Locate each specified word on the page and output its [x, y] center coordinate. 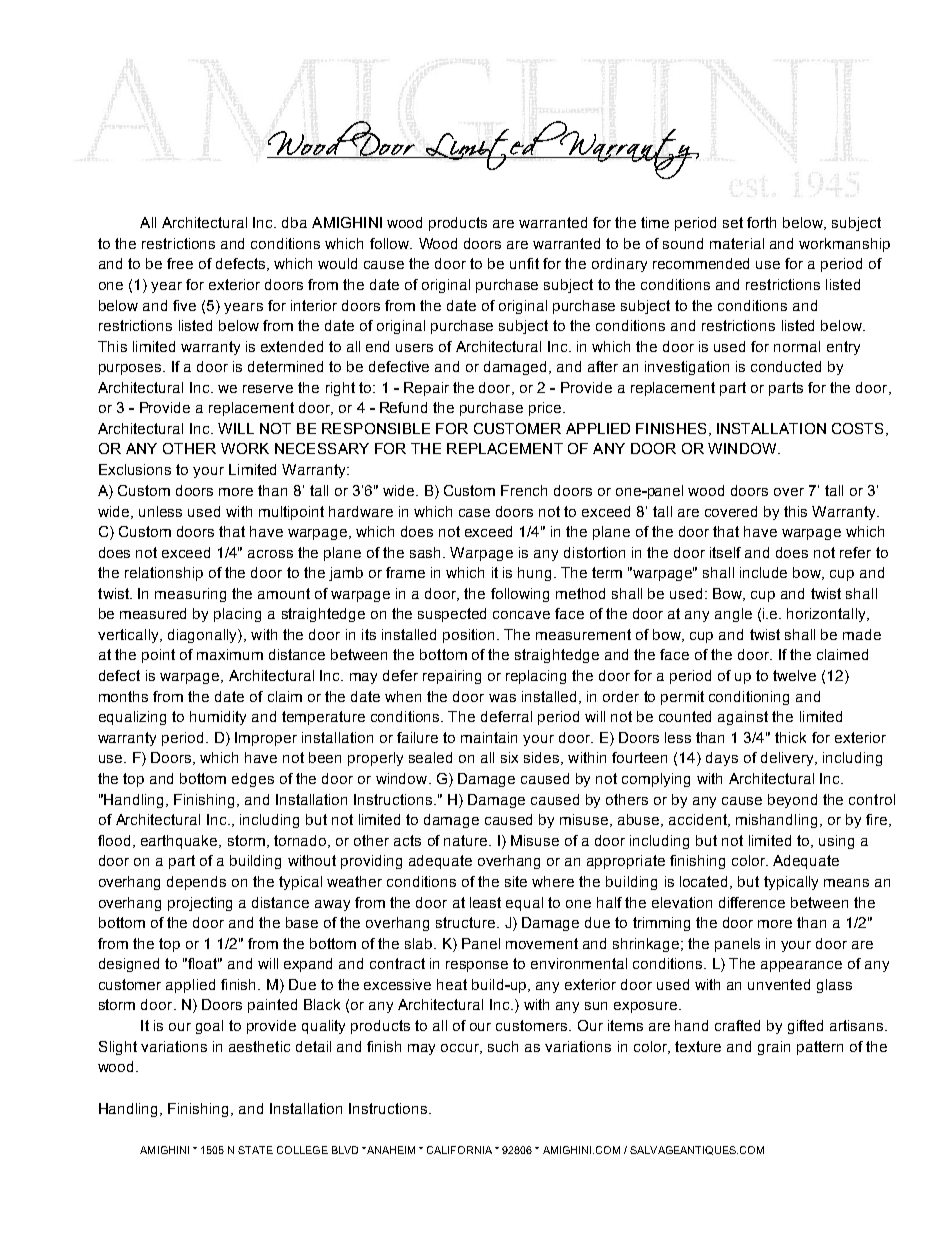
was [502, 698]
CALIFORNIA [459, 1150]
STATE [255, 1150]
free [180, 263]
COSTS [857, 428]
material [737, 243]
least [485, 902]
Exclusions [135, 469]
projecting [200, 904]
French [524, 490]
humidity [218, 718]
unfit [524, 263]
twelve [794, 675]
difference [752, 902]
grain [774, 1048]
